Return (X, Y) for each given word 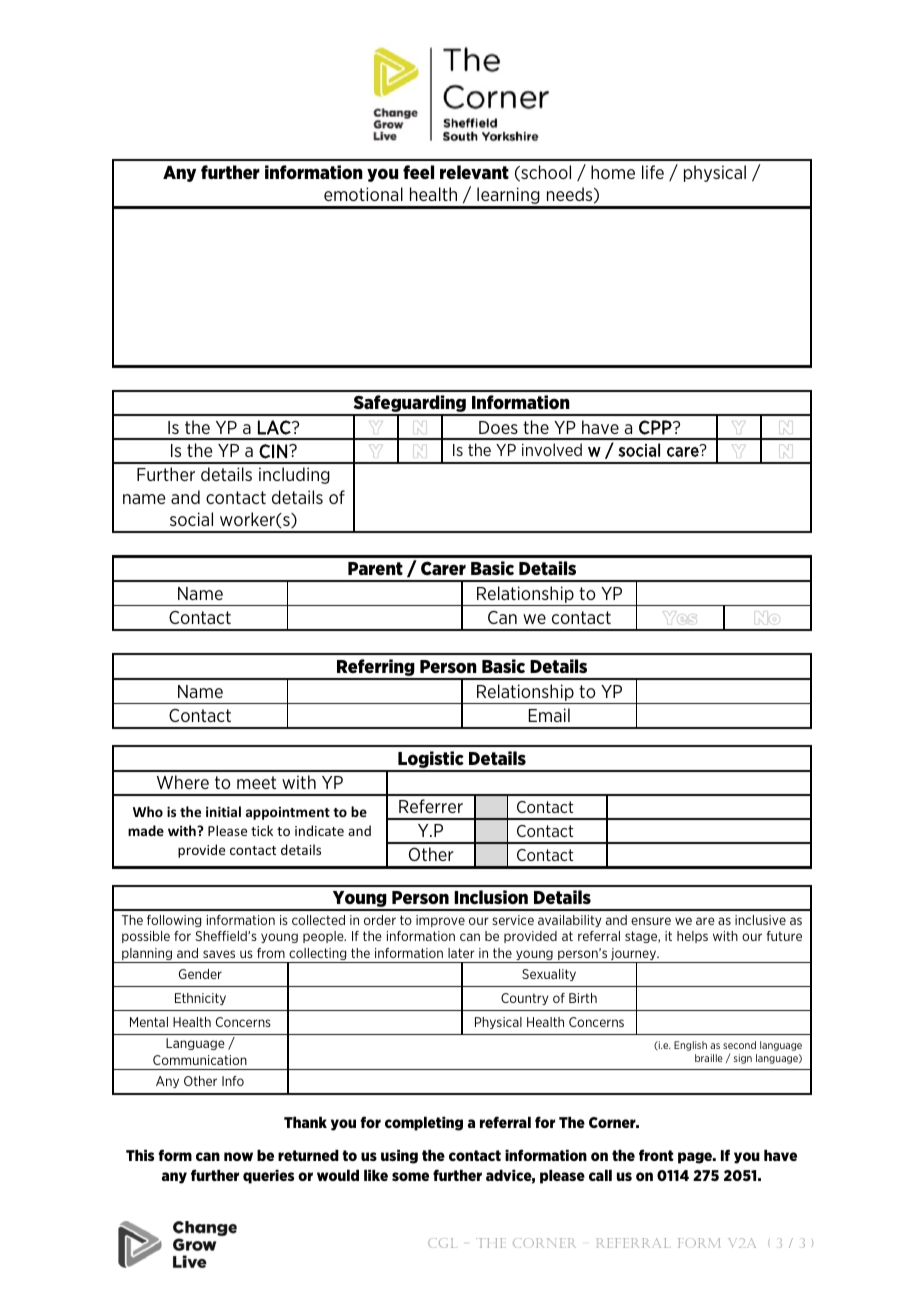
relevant (474, 172)
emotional (363, 194)
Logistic (431, 761)
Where (183, 782)
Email (549, 715)
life (653, 172)
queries (268, 1176)
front (656, 1155)
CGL (443, 1243)
